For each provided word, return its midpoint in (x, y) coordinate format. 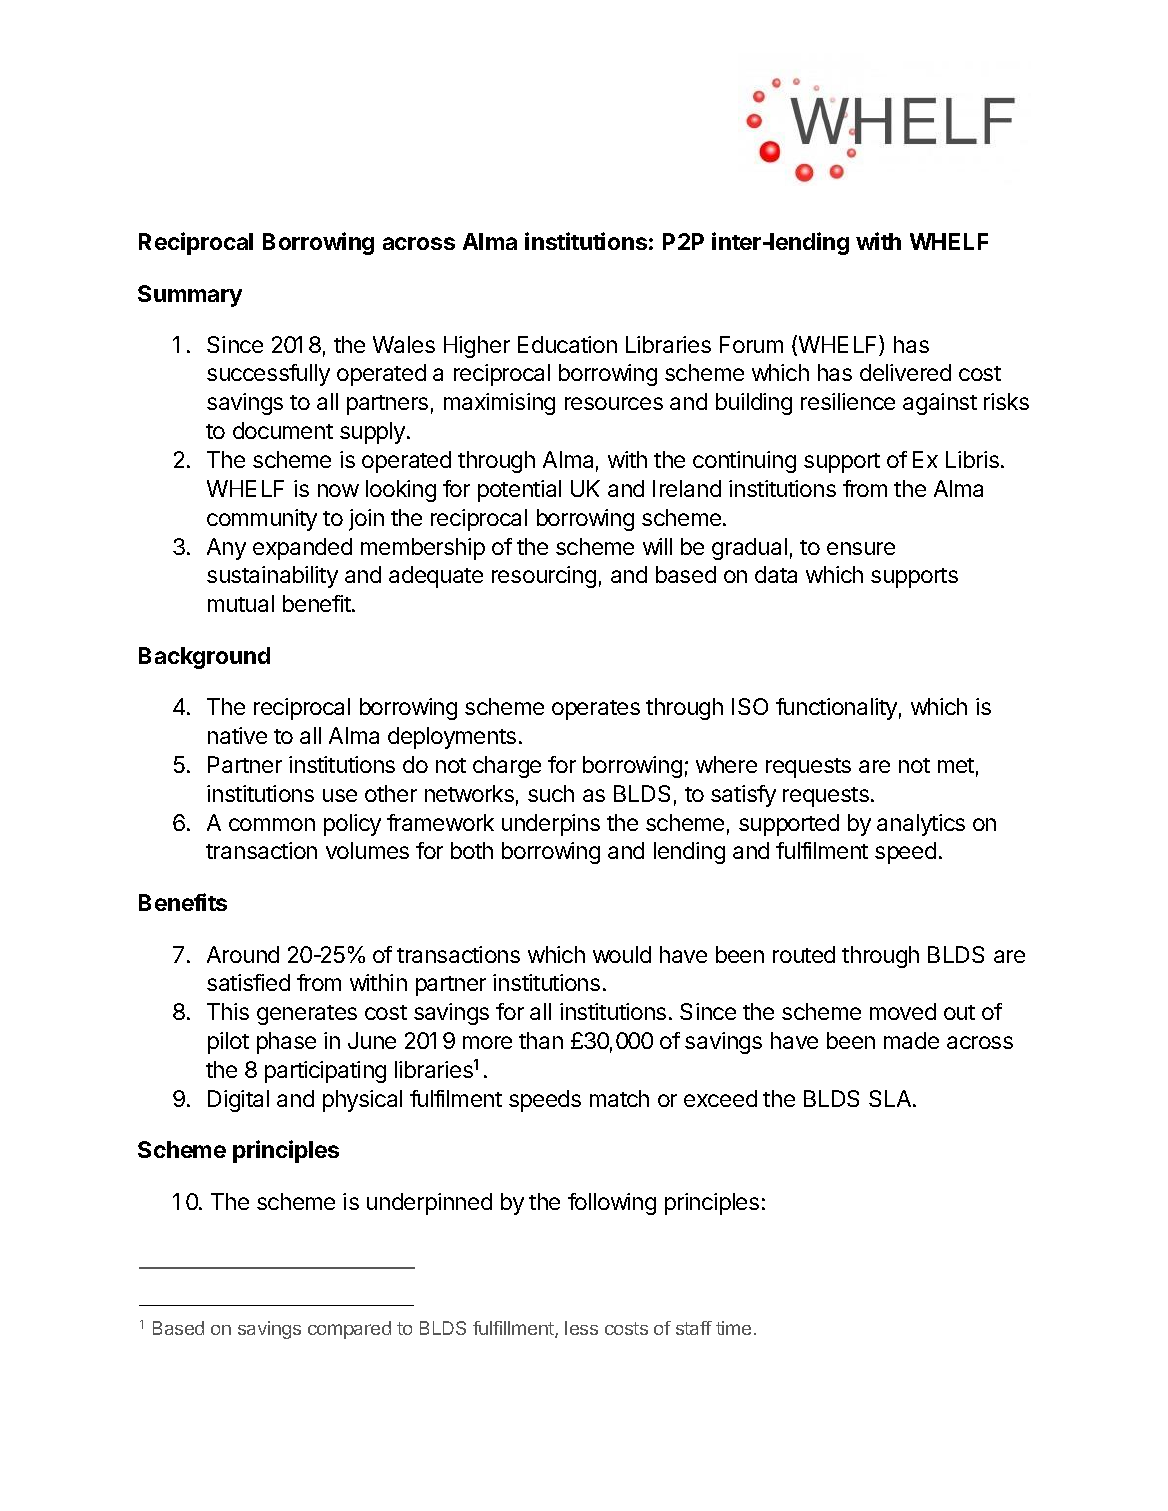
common (272, 824)
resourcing (544, 577)
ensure (861, 548)
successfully (268, 375)
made (911, 1040)
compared (349, 1330)
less (581, 1328)
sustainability (272, 577)
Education (567, 344)
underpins (551, 825)
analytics (921, 825)
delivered (905, 372)
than (541, 1040)
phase (286, 1043)
